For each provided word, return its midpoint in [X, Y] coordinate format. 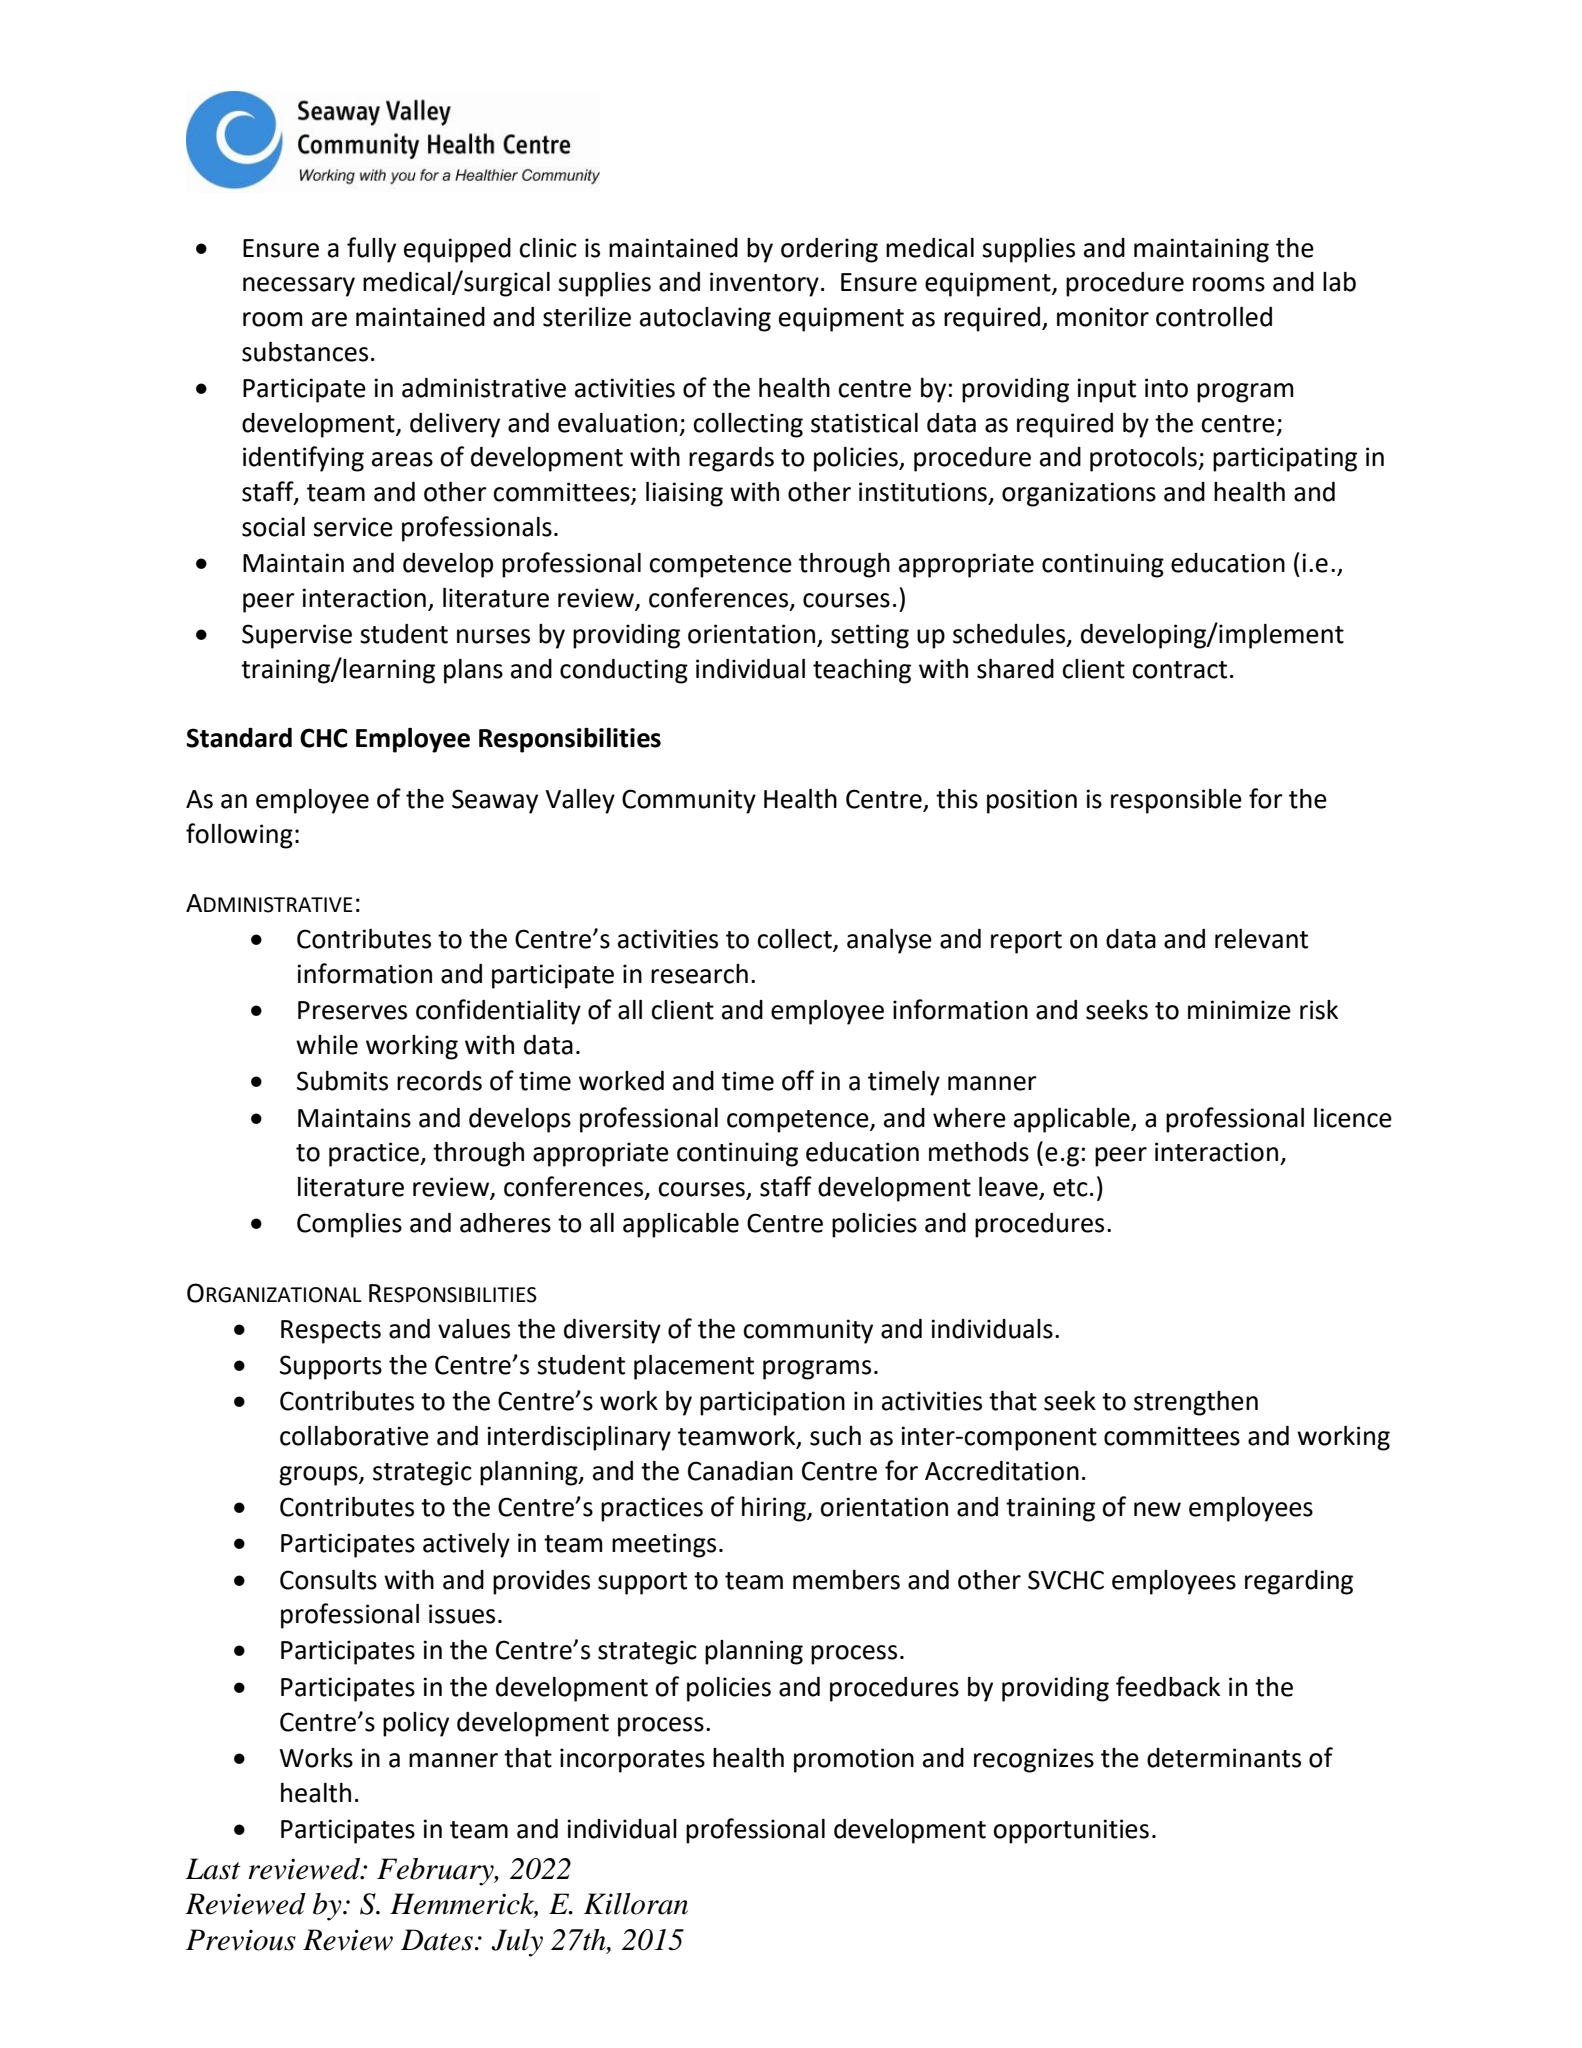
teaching [862, 671]
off [798, 1080]
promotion [854, 1760]
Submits [342, 1081]
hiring [775, 1509]
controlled [1214, 317]
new [1157, 1509]
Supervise [297, 636]
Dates [437, 1940]
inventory [764, 284]
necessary [299, 287]
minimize [1239, 1010]
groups [319, 1476]
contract [1179, 670]
